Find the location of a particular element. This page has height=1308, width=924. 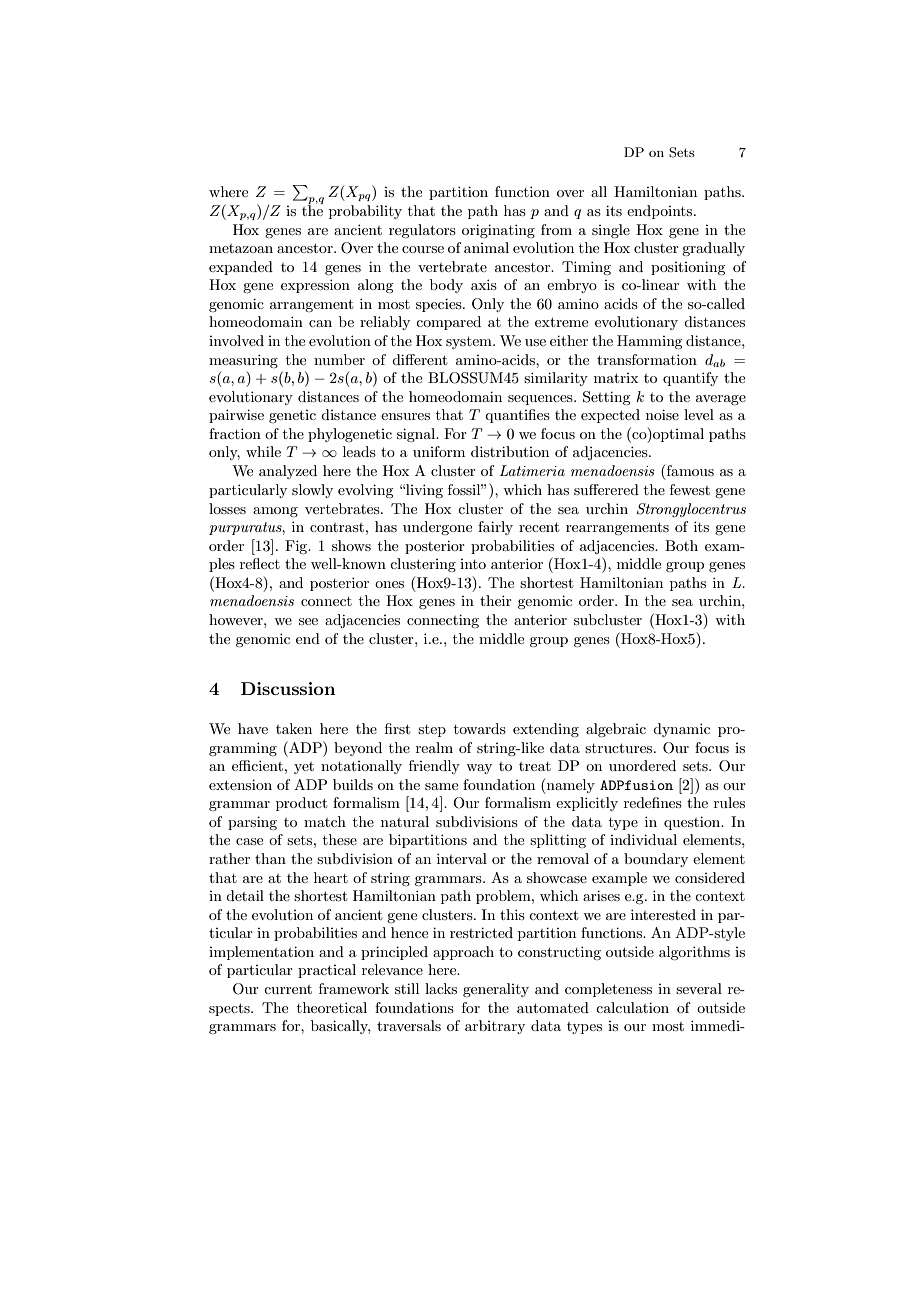

fewest is located at coordinates (690, 489).
